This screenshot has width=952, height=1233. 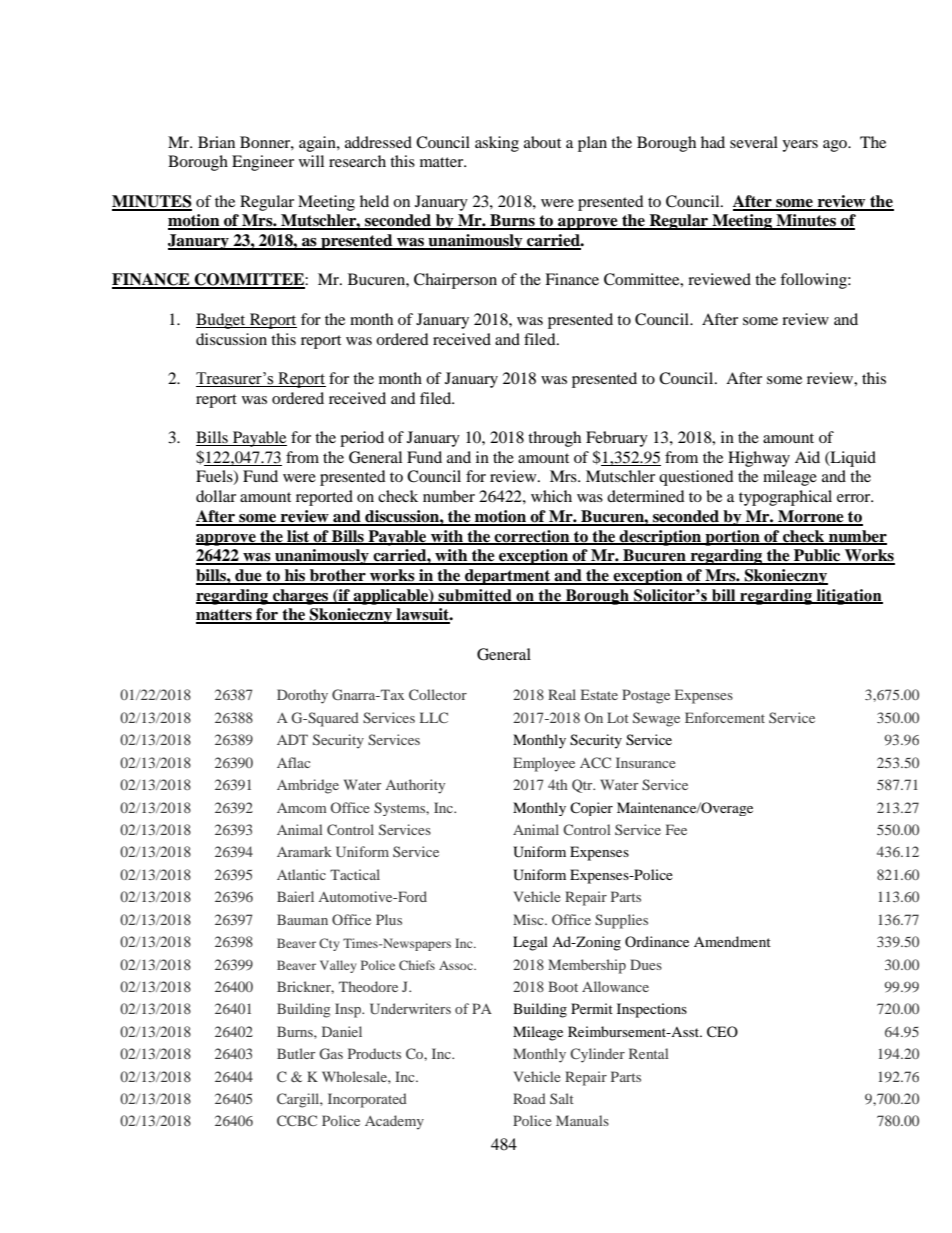 I want to click on Butler, so click(x=296, y=1053).
